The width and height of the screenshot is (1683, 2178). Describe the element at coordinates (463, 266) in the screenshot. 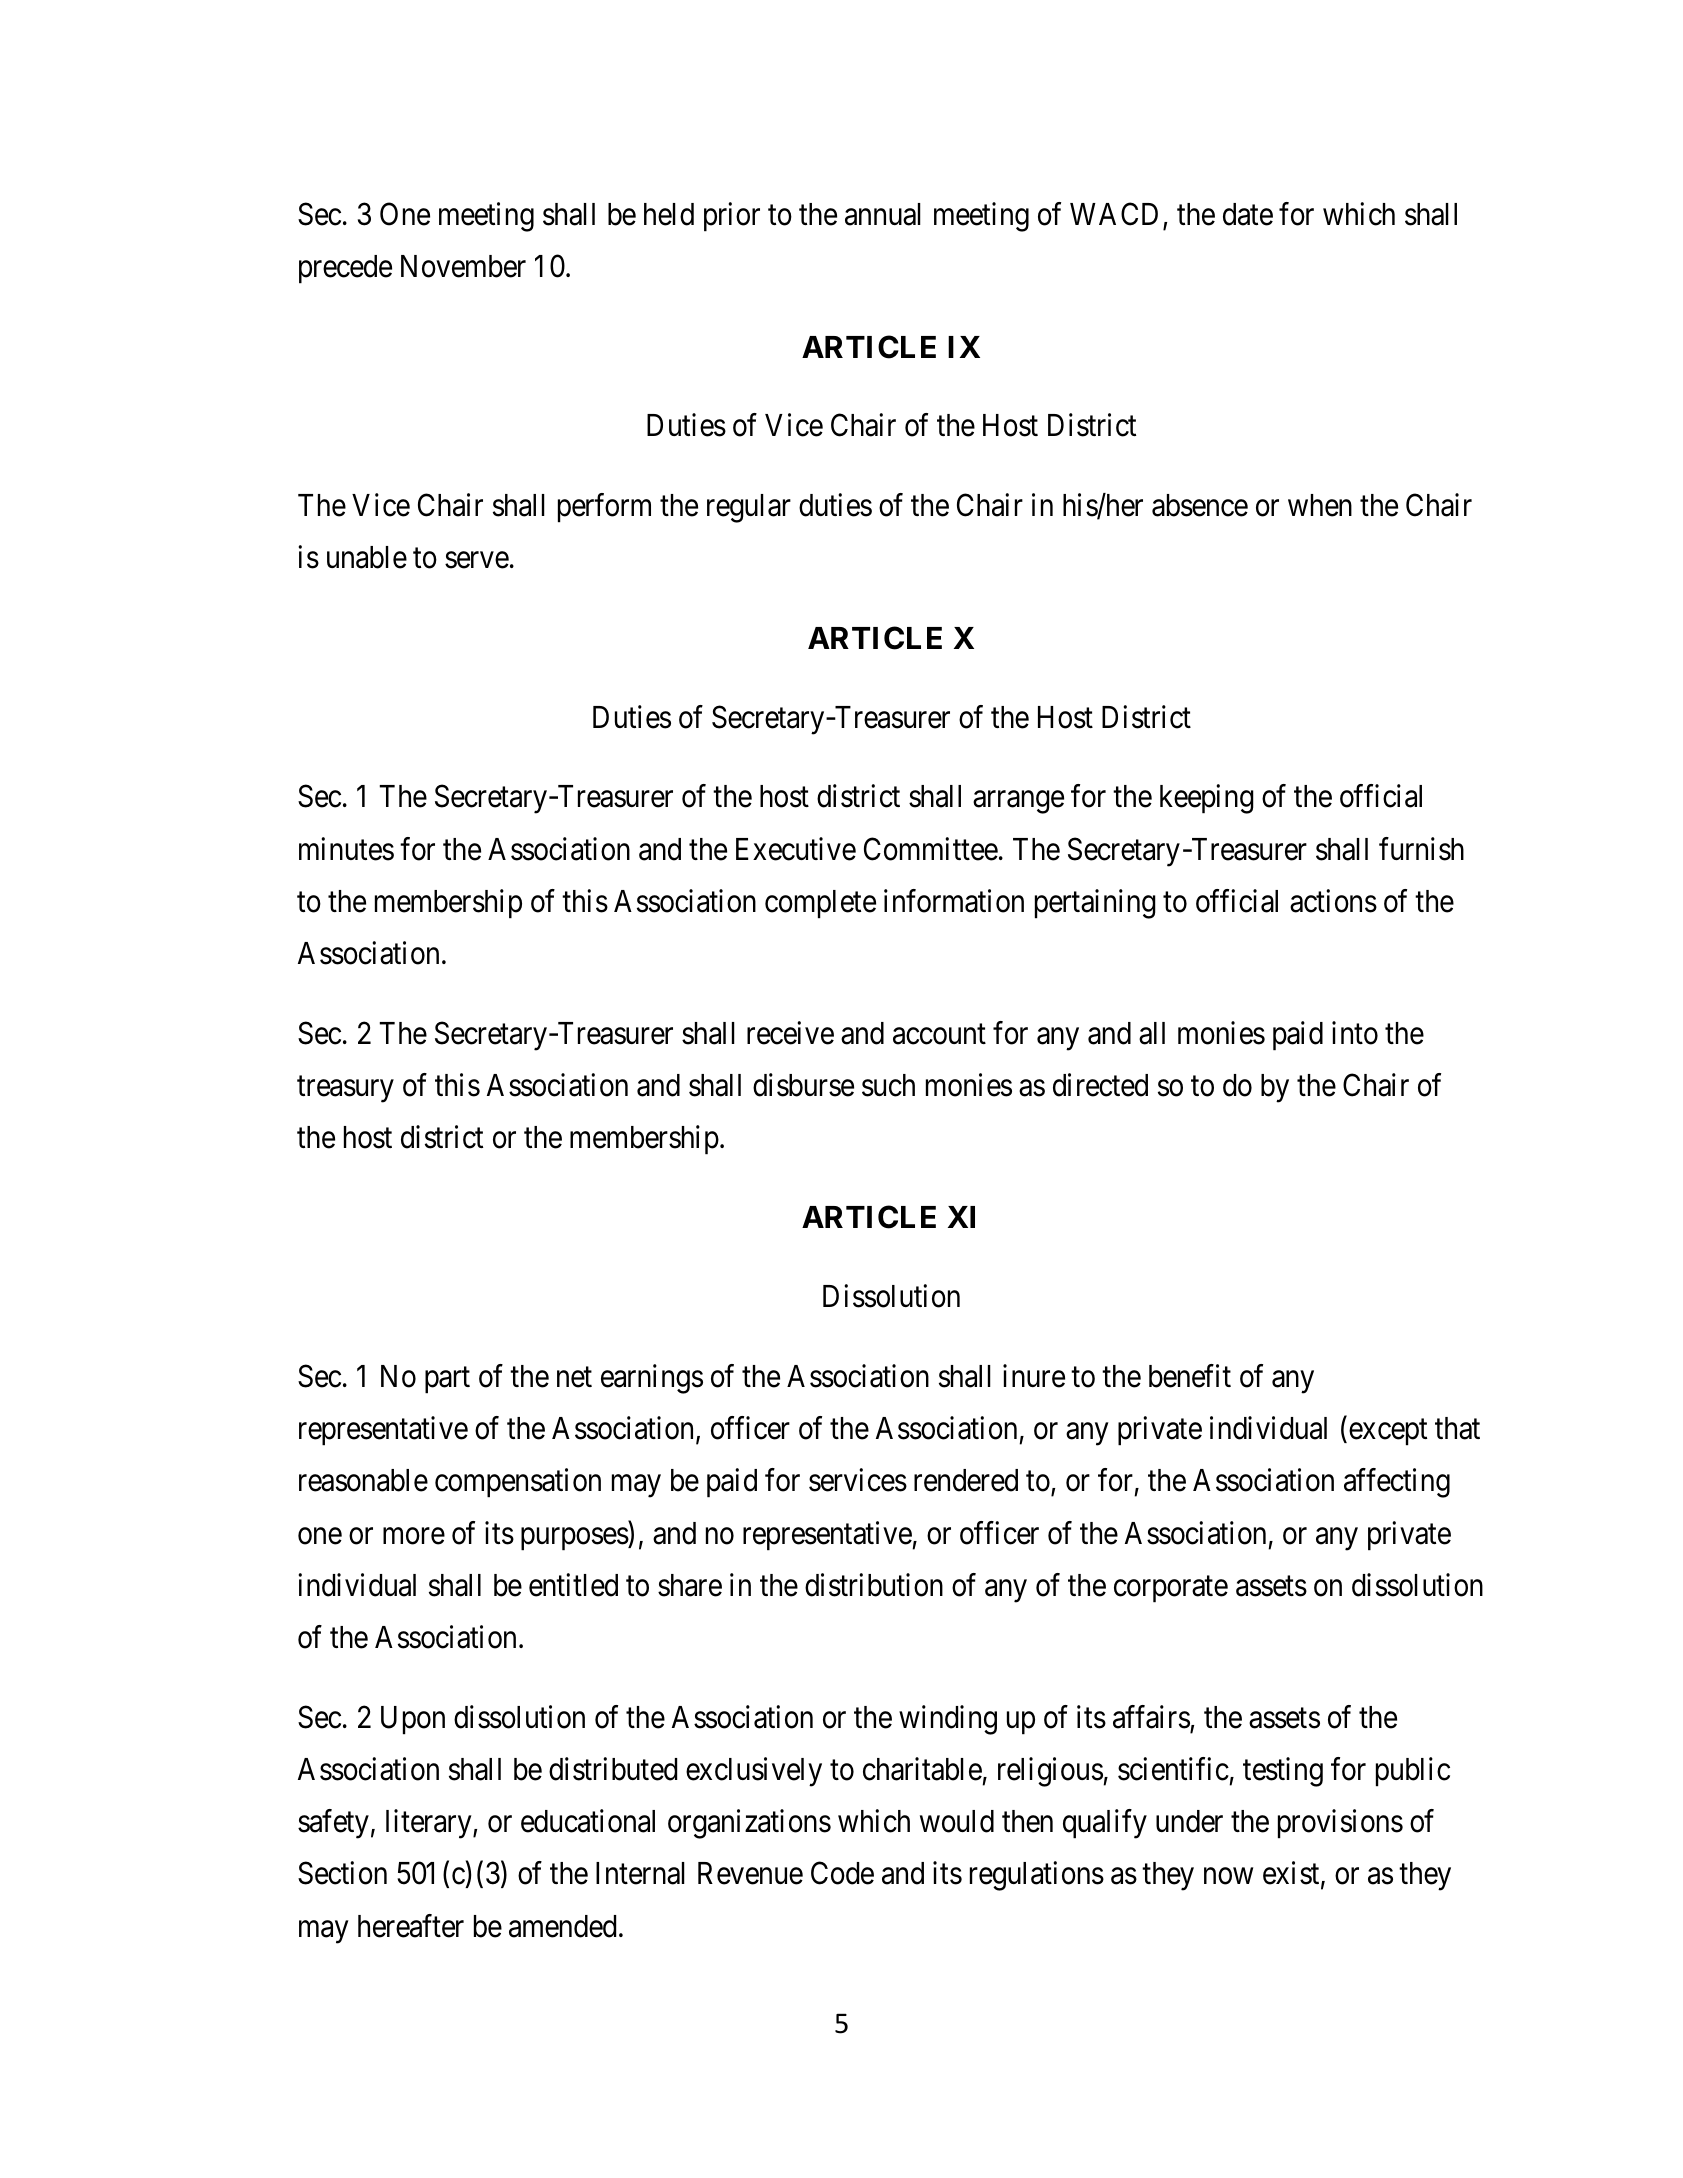

I see `November` at that location.
